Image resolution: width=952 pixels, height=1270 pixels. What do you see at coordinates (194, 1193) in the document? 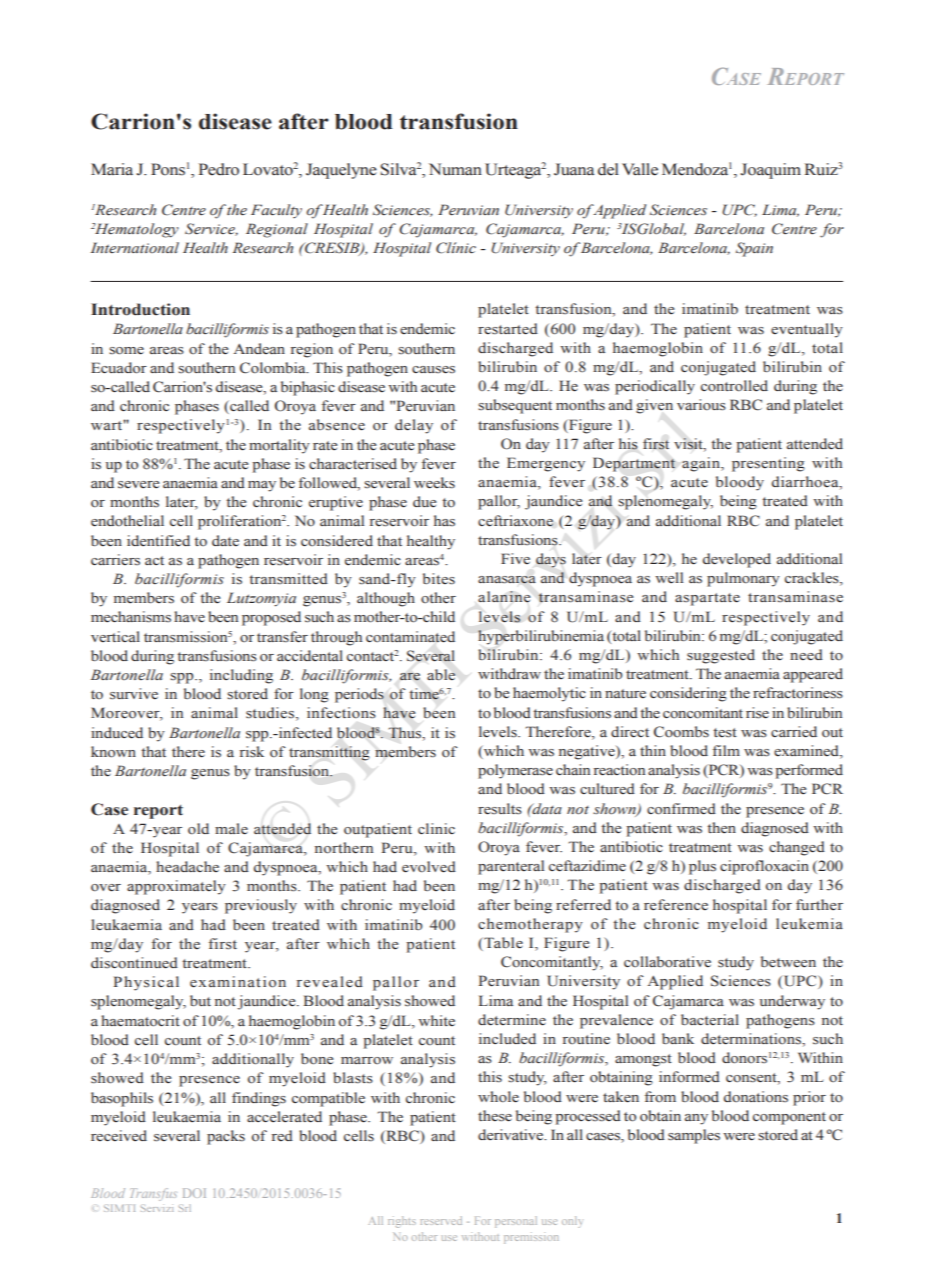
I see `DOI` at bounding box center [194, 1193].
